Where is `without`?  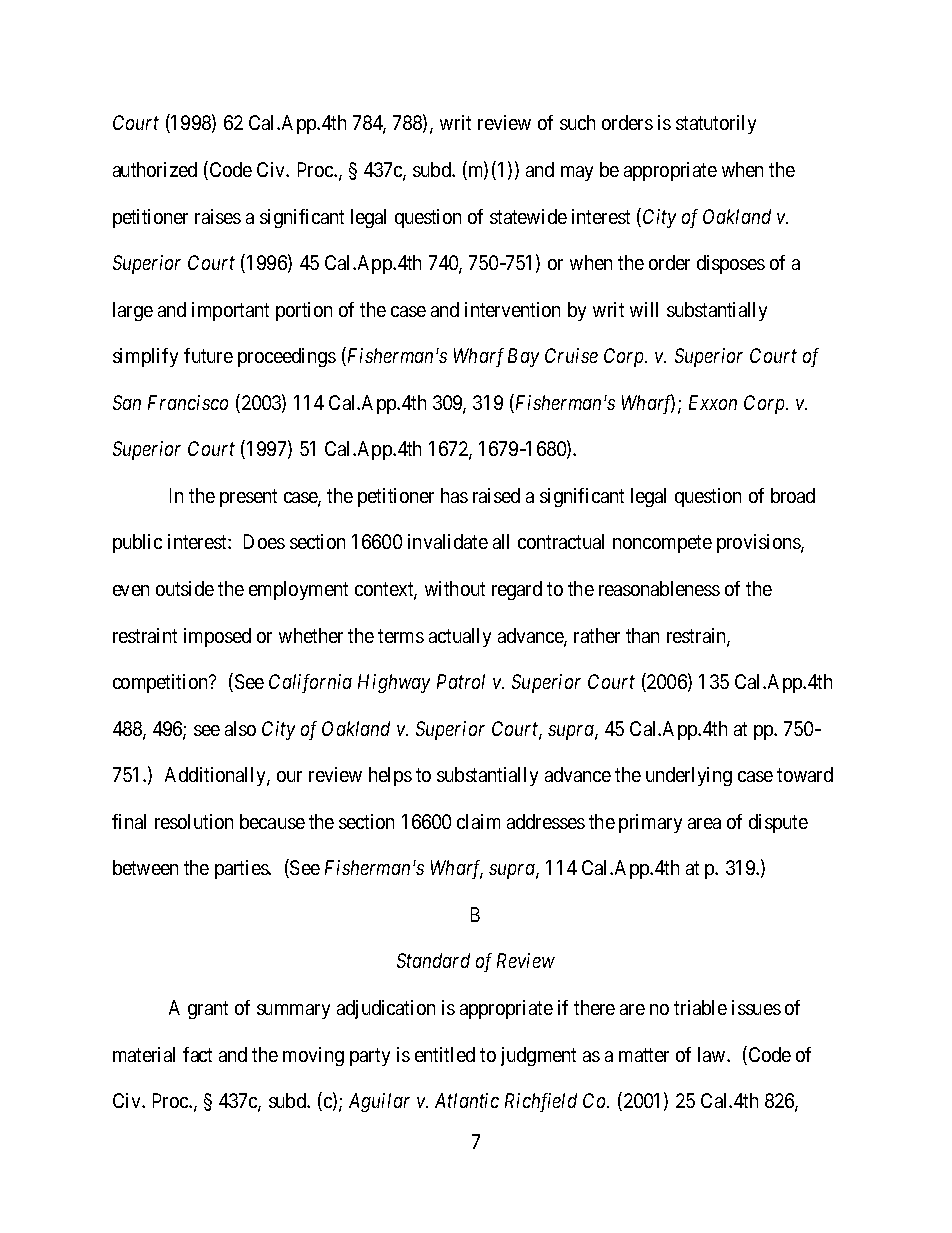
without is located at coordinates (455, 588).
